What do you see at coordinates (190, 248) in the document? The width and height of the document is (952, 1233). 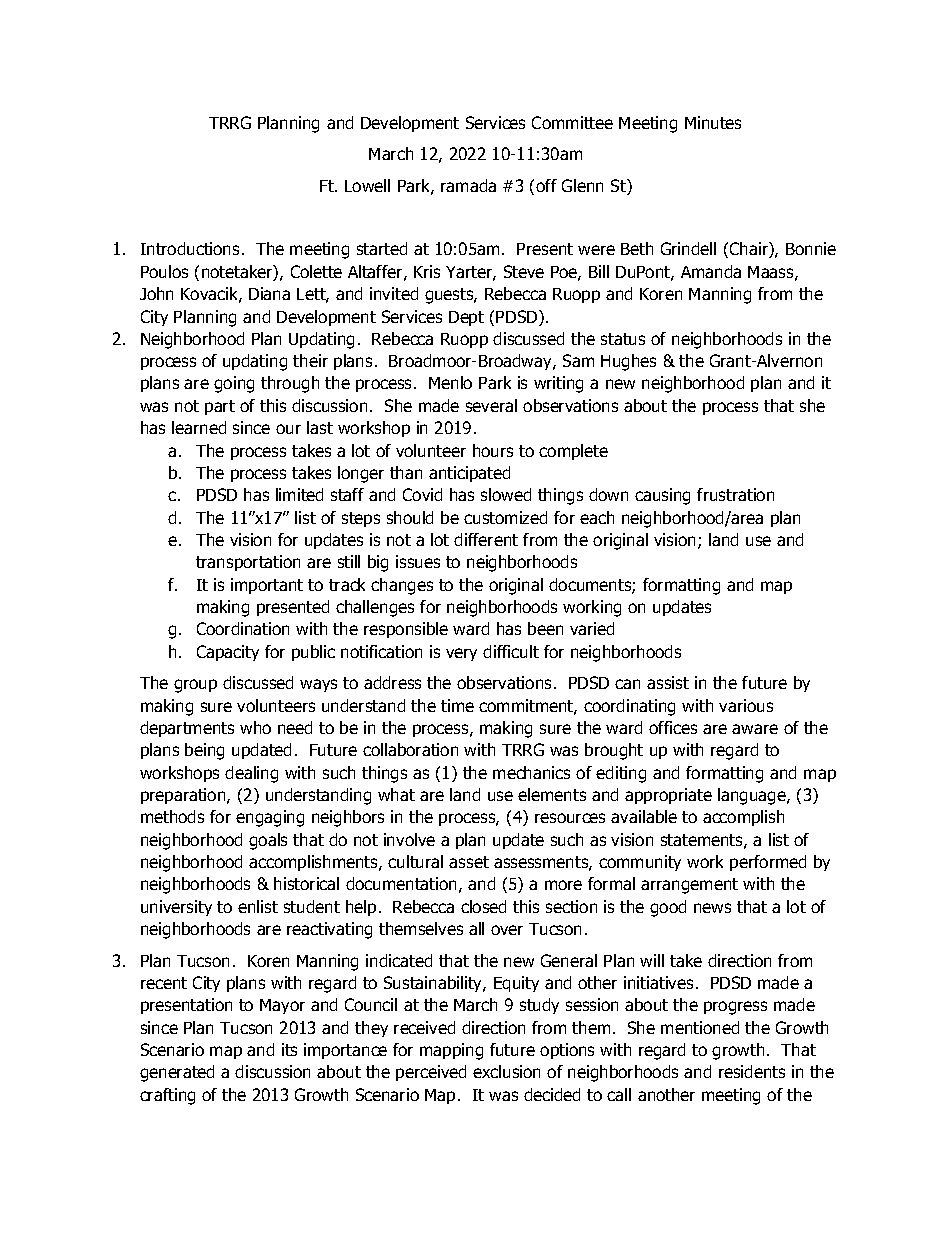 I see `Introductions` at bounding box center [190, 248].
